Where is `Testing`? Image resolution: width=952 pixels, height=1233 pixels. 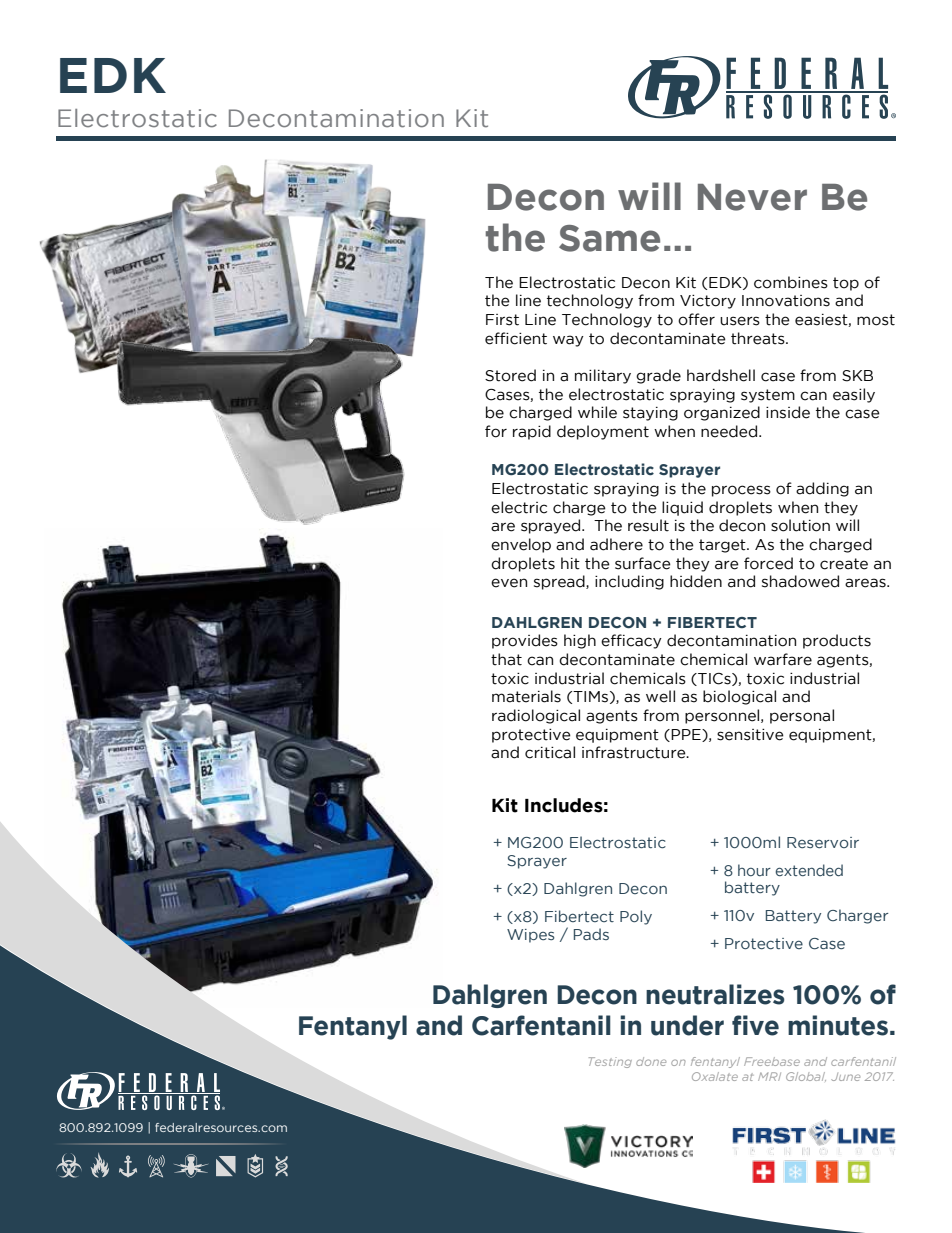 Testing is located at coordinates (610, 1062).
